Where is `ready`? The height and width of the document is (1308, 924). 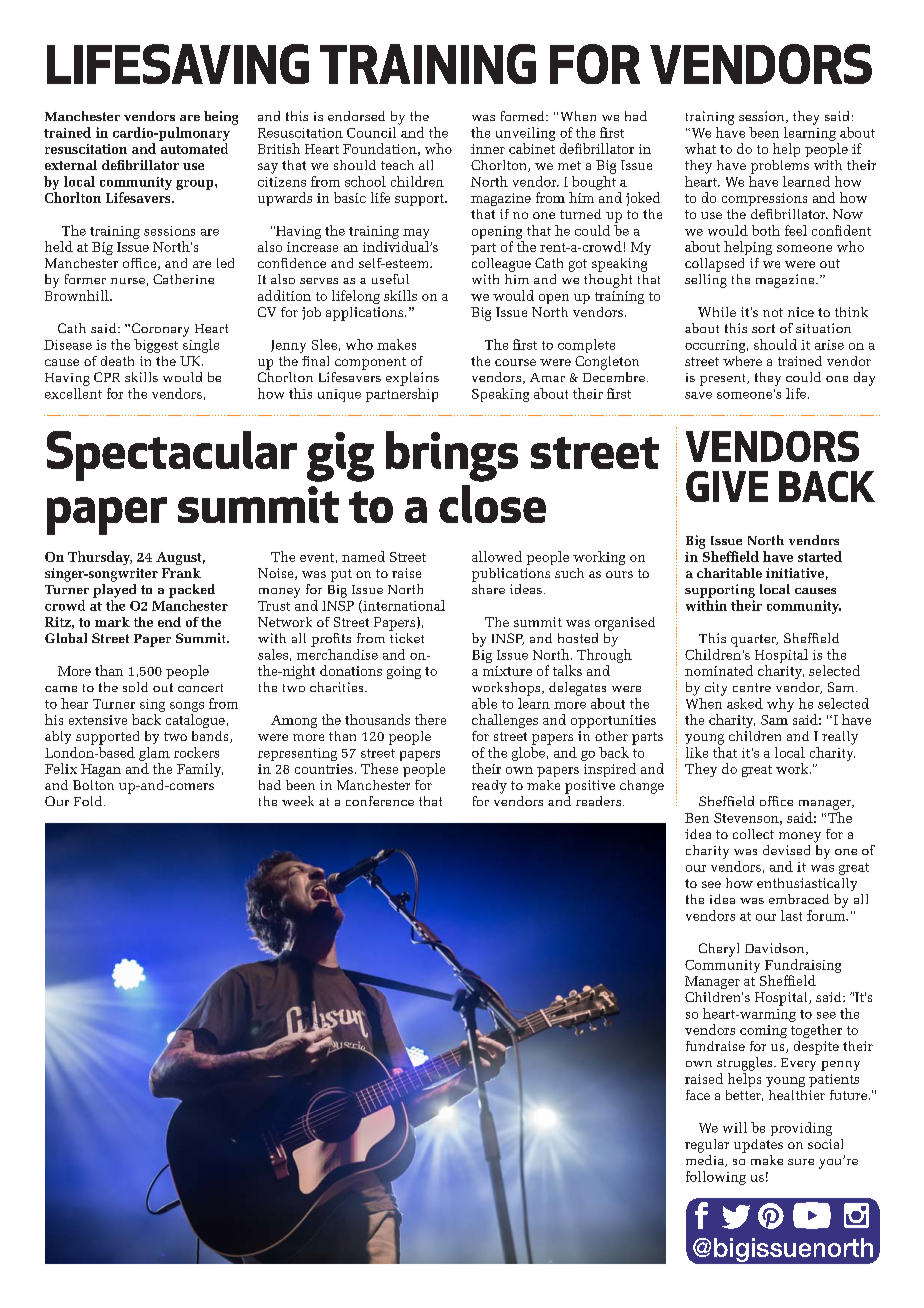
ready is located at coordinates (489, 787).
